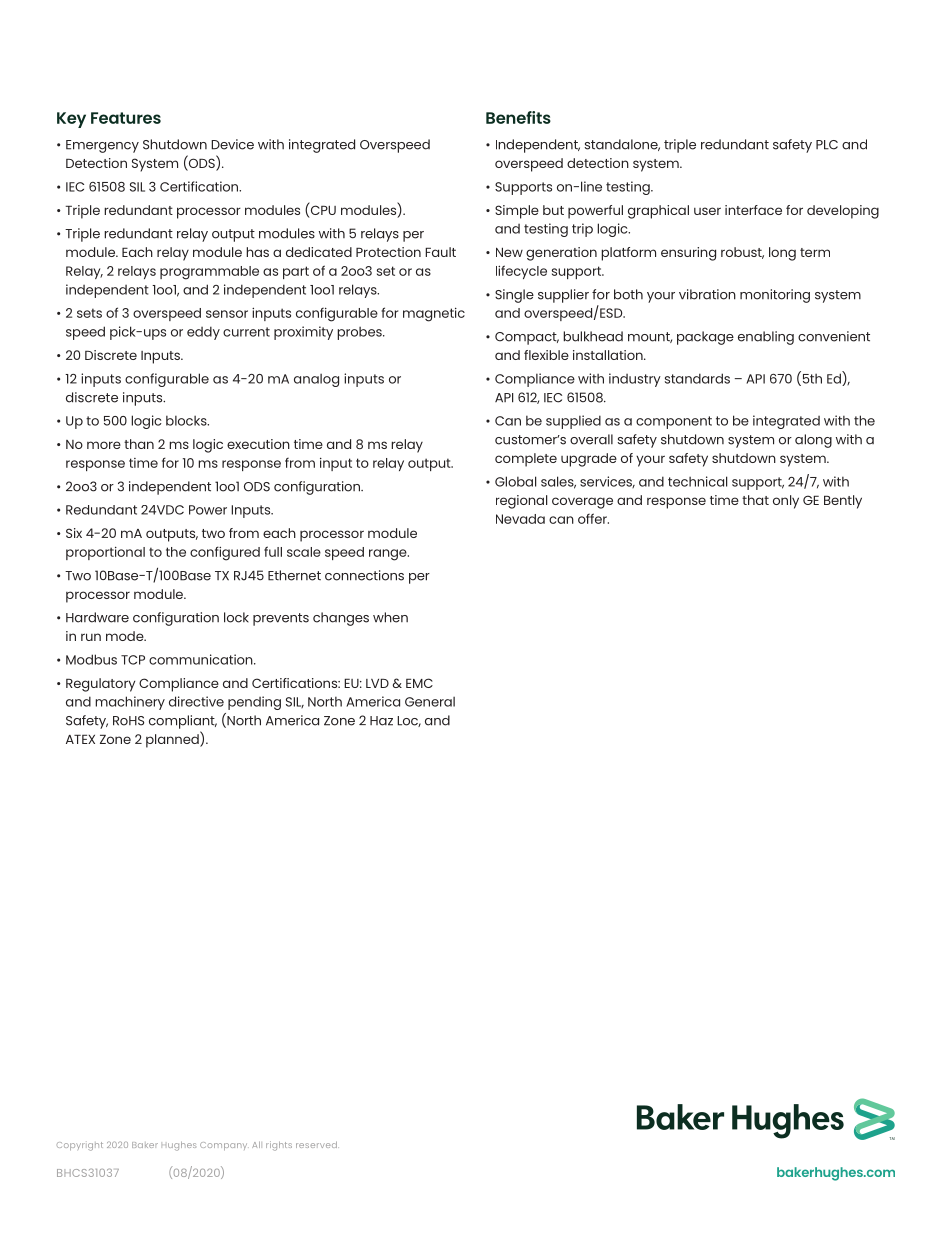 The width and height of the screenshot is (952, 1233). What do you see at coordinates (518, 117) in the screenshot?
I see `Benefits` at bounding box center [518, 117].
